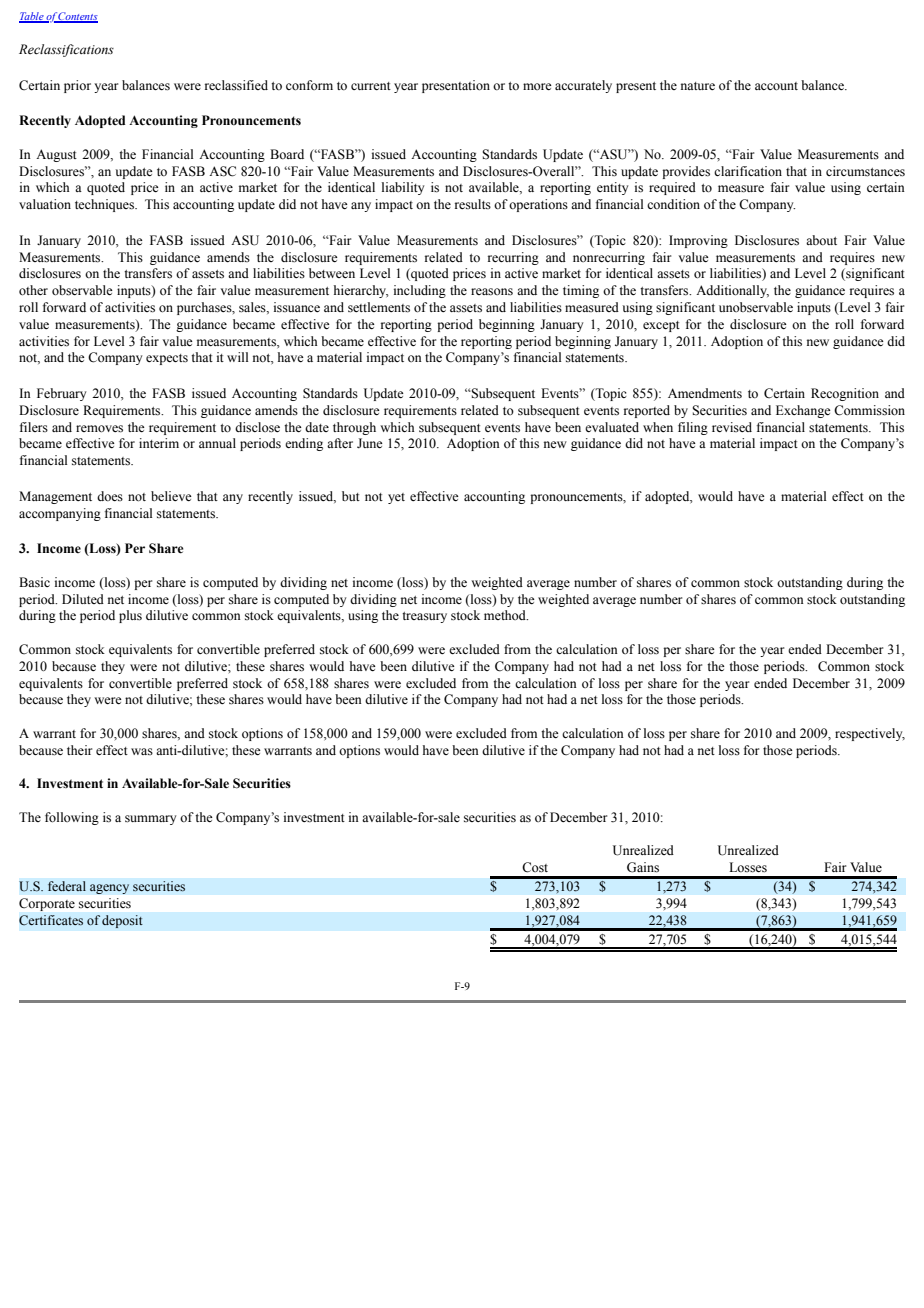 This screenshot has width=924, height=1308. What do you see at coordinates (661, 326) in the screenshot?
I see `except` at bounding box center [661, 326].
